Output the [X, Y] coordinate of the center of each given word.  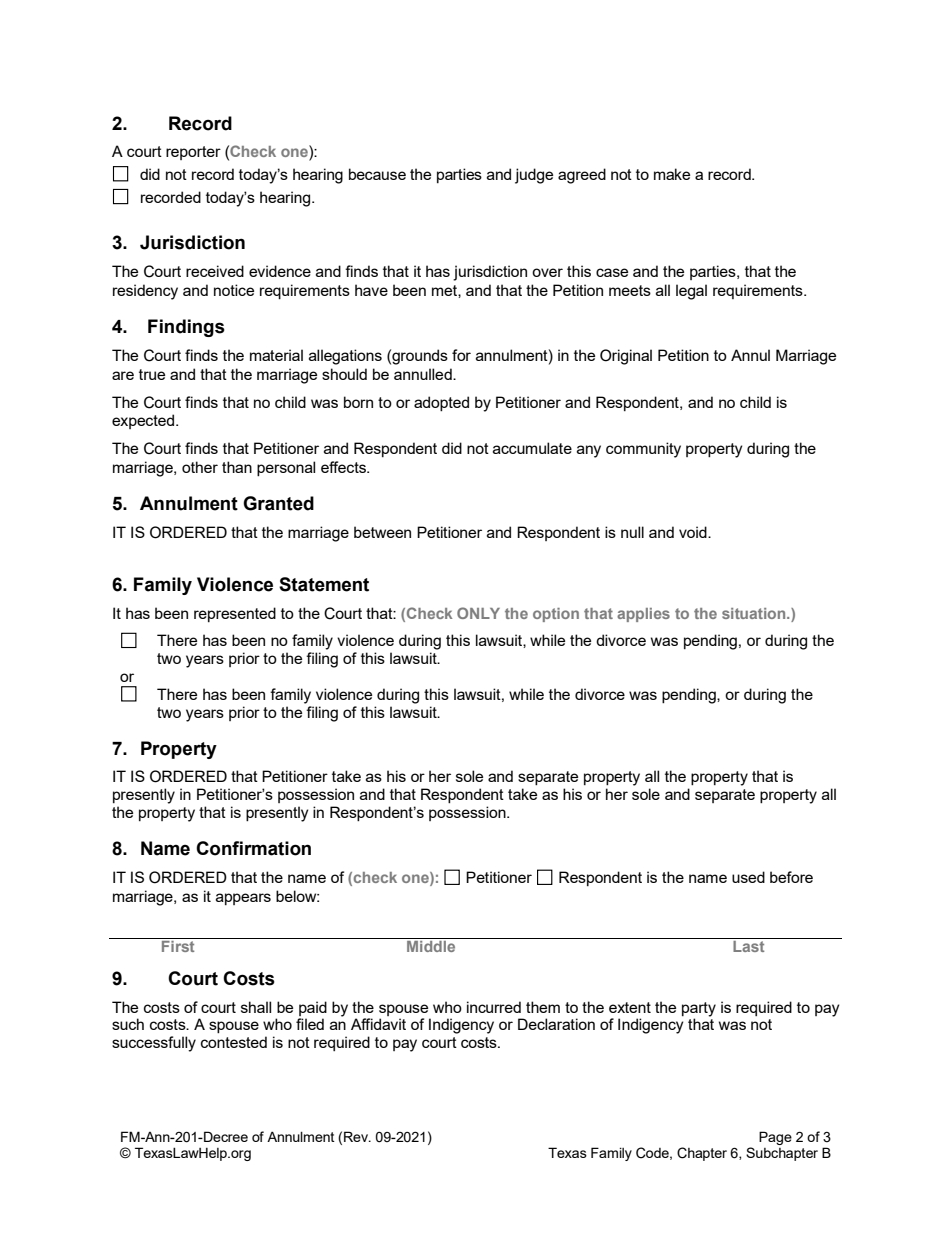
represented [235, 614]
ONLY [478, 613]
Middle [431, 945]
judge [534, 176]
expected [144, 421]
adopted [441, 403]
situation [755, 613]
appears [243, 899]
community [643, 450]
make [672, 174]
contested [234, 1042]
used [748, 877]
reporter [193, 153]
